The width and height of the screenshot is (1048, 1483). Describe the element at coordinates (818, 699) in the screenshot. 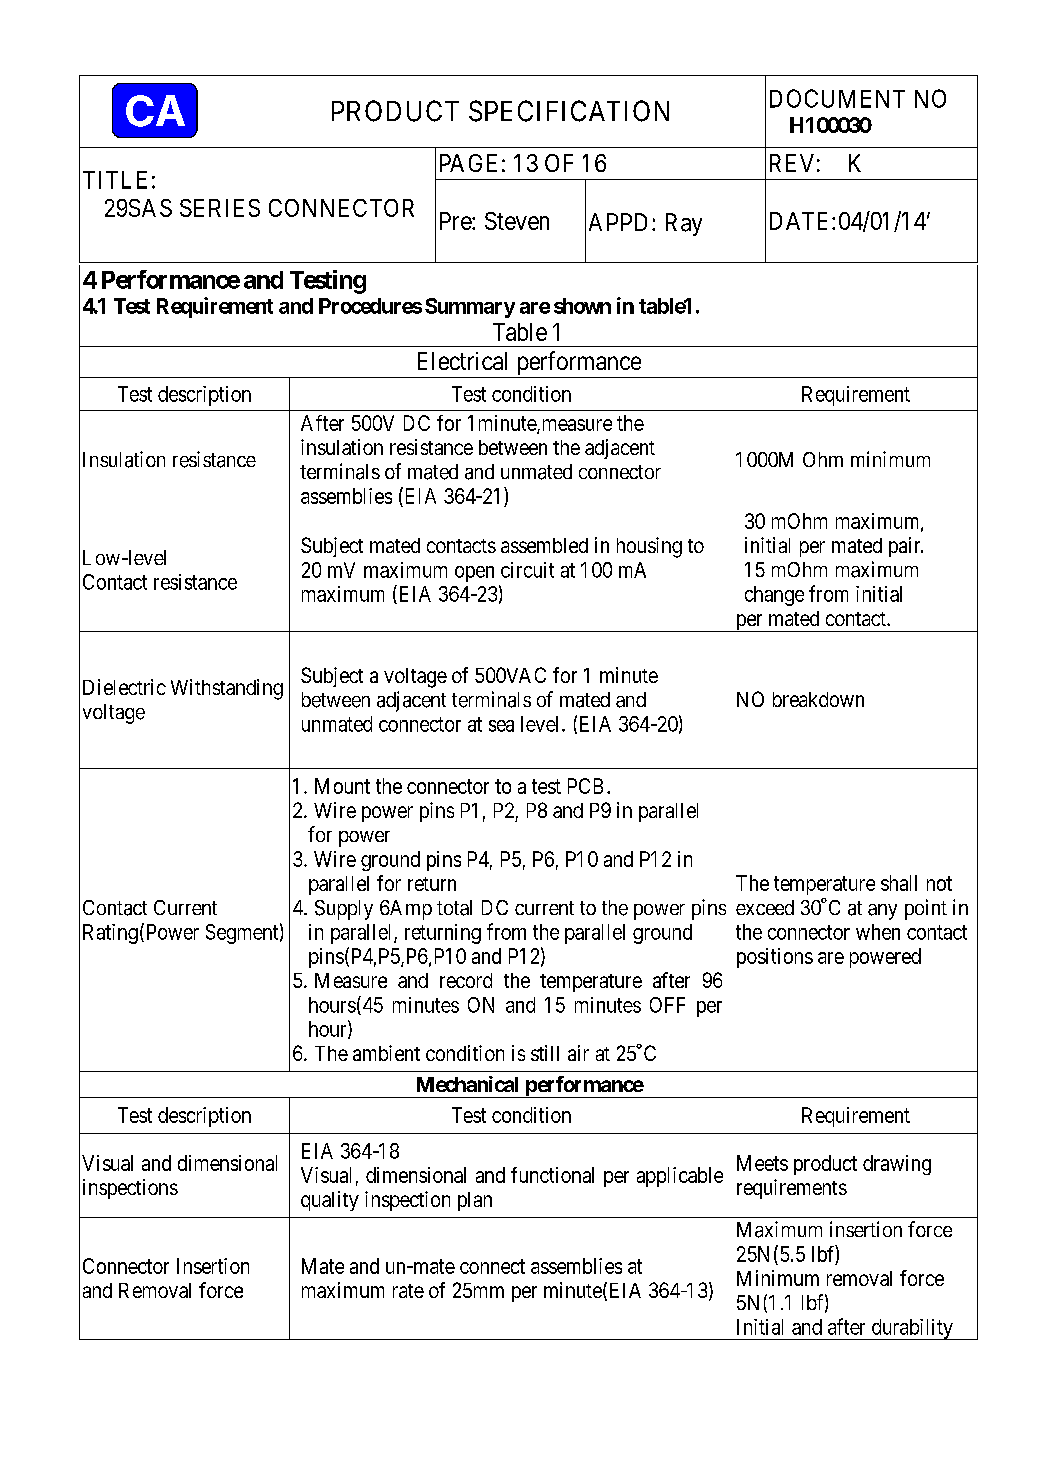

I see `breakdown` at that location.
